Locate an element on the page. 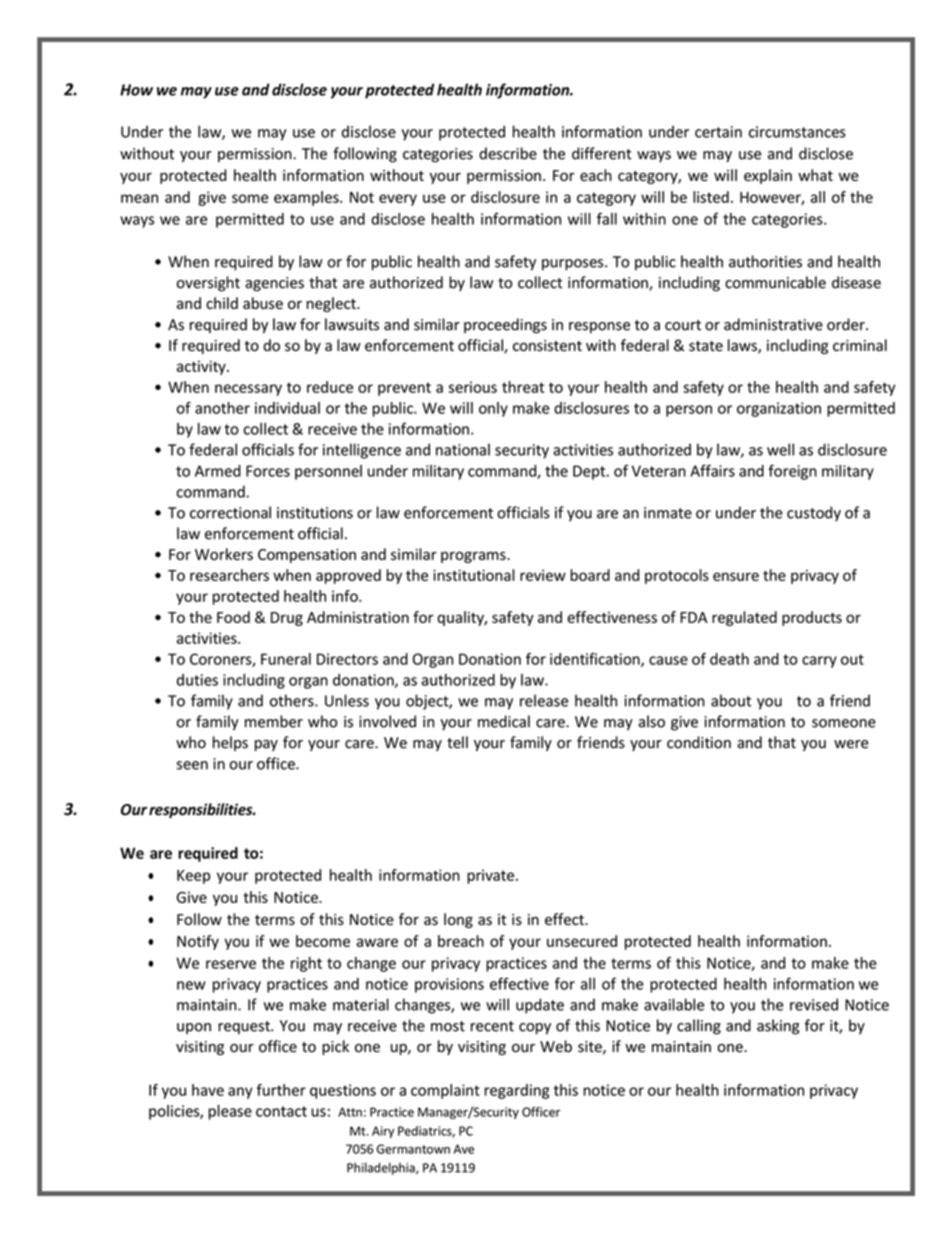  death is located at coordinates (729, 659).
